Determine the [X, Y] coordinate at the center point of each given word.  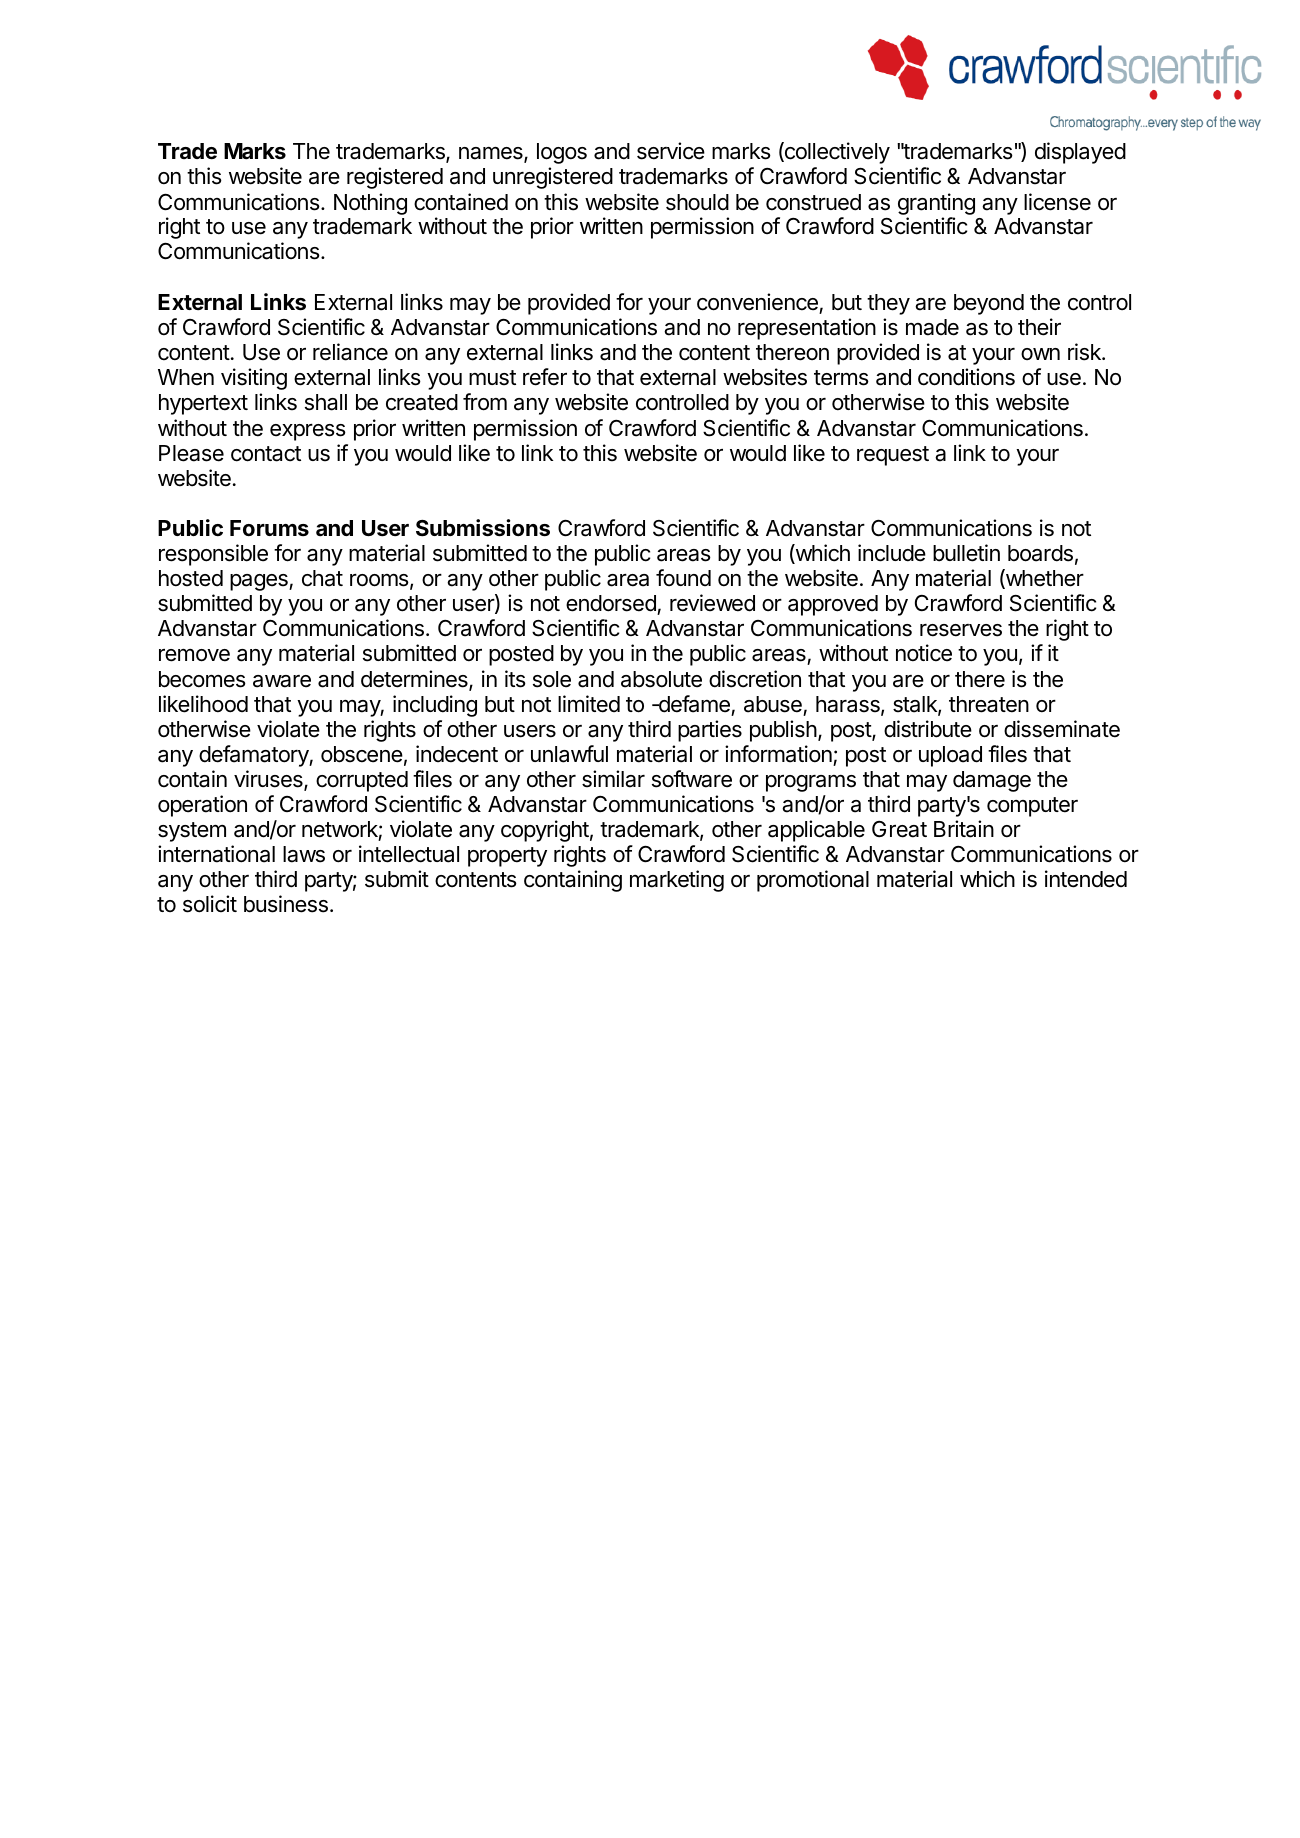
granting [936, 204]
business [286, 904]
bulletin [966, 553]
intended [1086, 879]
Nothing [370, 204]
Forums [269, 528]
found [683, 577]
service [671, 151]
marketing [677, 881]
